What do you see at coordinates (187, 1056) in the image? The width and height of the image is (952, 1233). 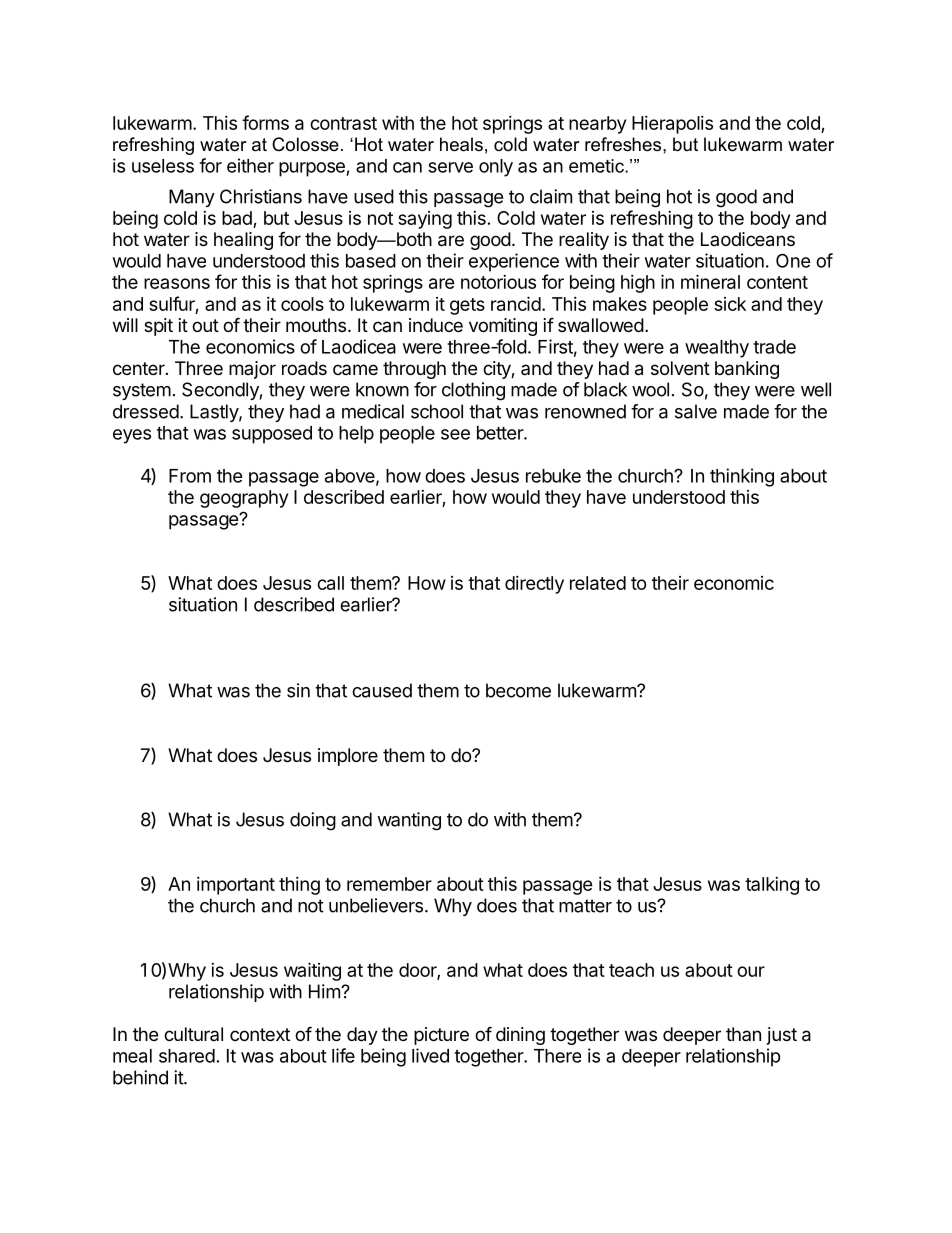 I see `shared` at bounding box center [187, 1056].
